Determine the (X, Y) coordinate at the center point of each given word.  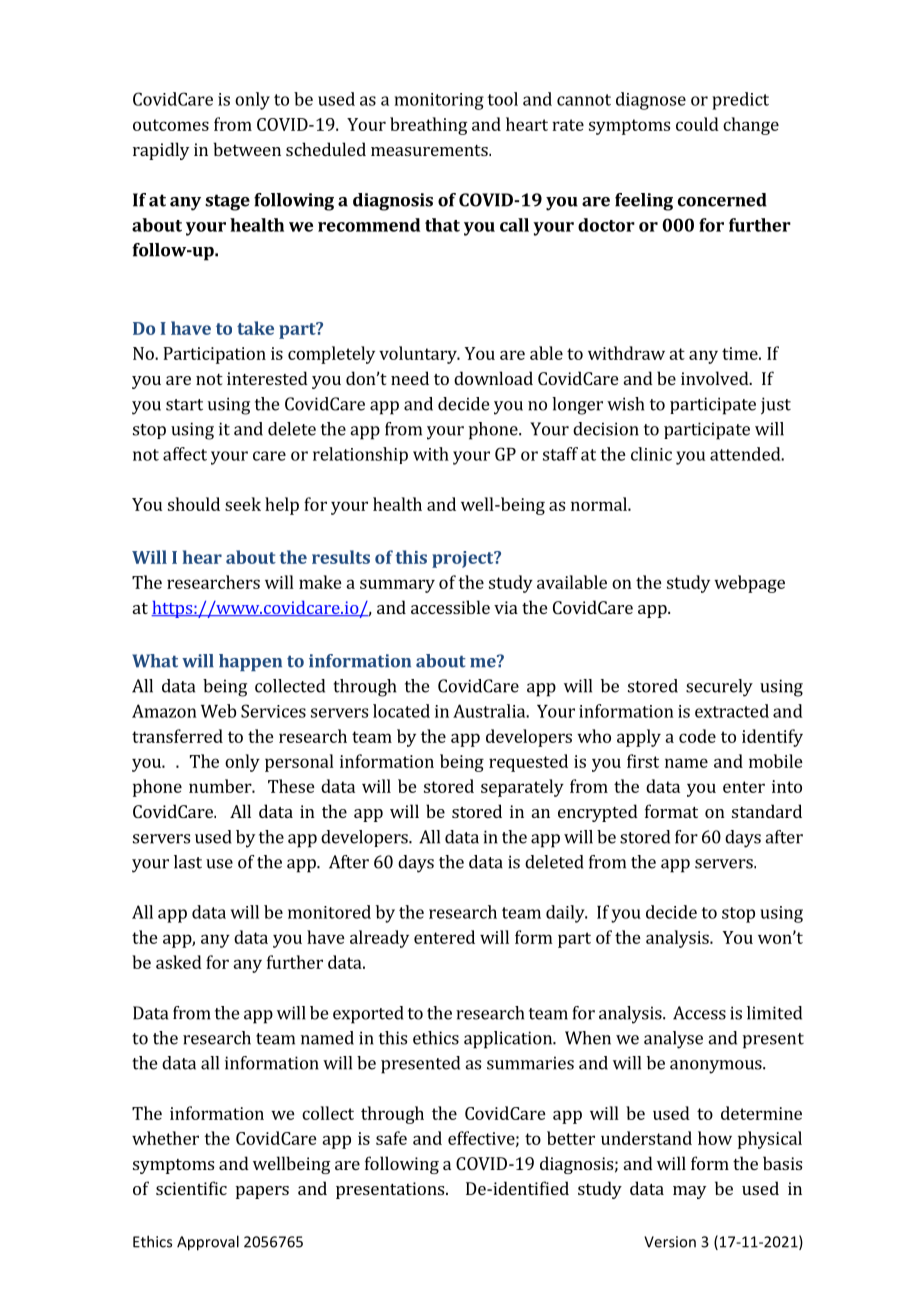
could (697, 124)
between (247, 149)
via (506, 607)
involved (716, 378)
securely (719, 688)
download (493, 378)
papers (262, 1192)
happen (250, 662)
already (379, 939)
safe (391, 1138)
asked (179, 962)
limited (774, 1013)
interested (267, 378)
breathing (428, 126)
